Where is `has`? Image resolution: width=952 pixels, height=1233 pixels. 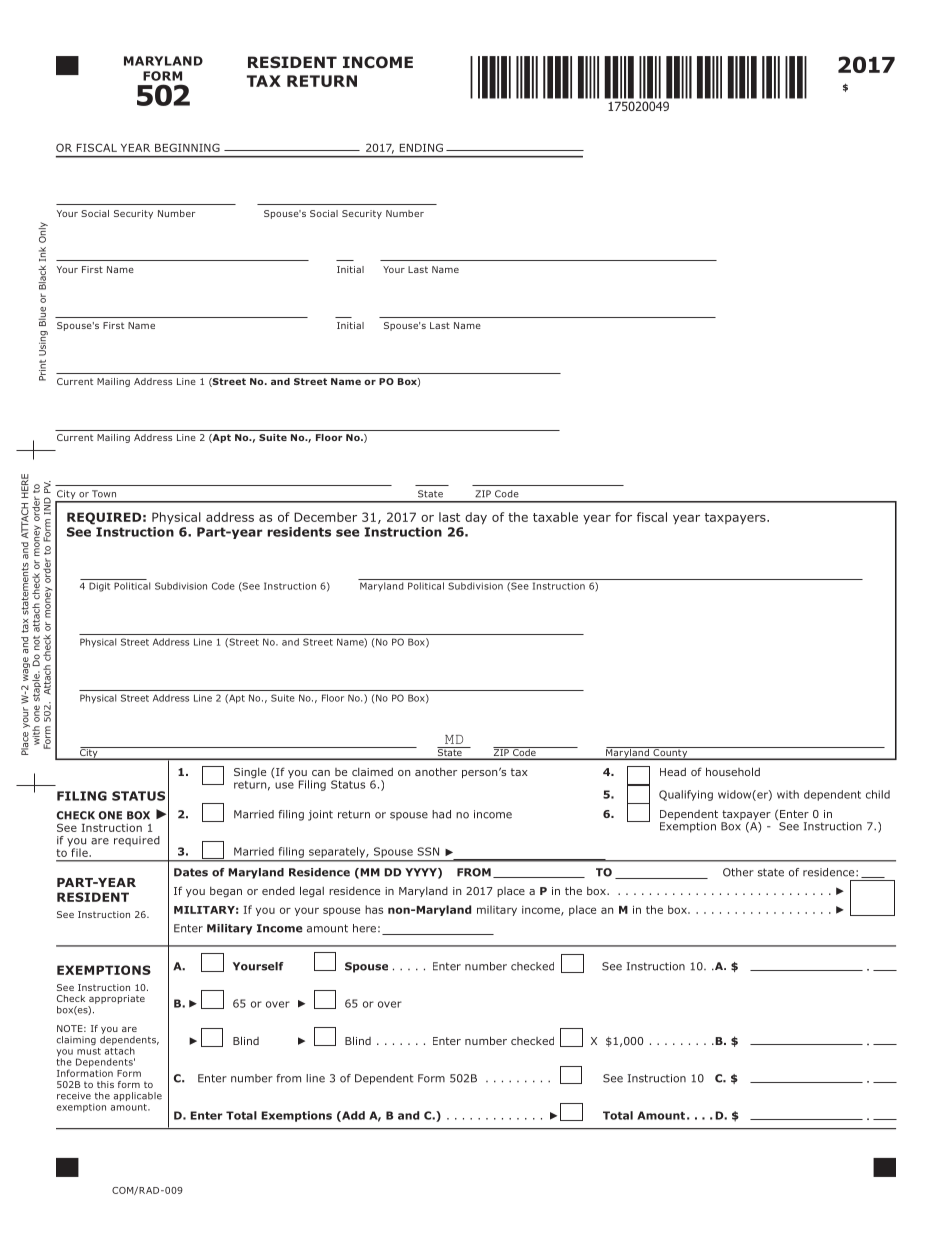 has is located at coordinates (374, 909).
